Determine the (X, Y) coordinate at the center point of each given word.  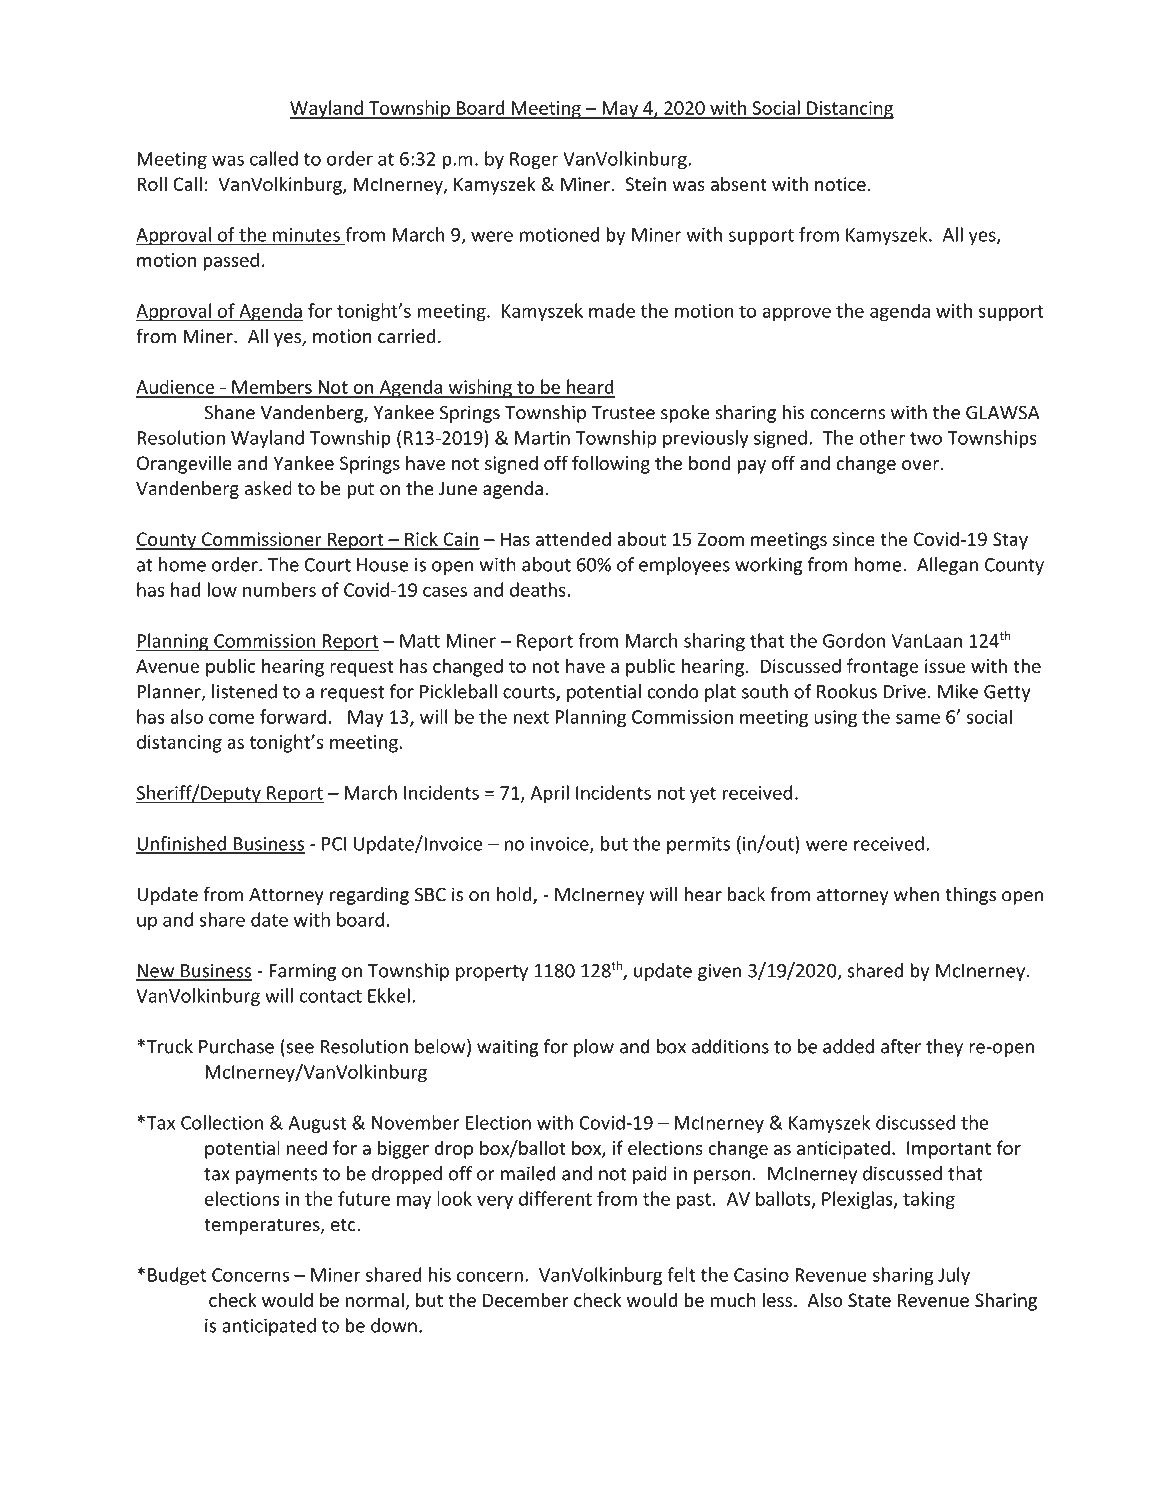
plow (594, 1048)
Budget (177, 1276)
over (920, 465)
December (526, 1299)
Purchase (236, 1046)
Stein (646, 184)
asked (268, 488)
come (231, 718)
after (901, 1046)
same (918, 718)
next (531, 717)
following (611, 464)
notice (840, 184)
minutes (306, 235)
